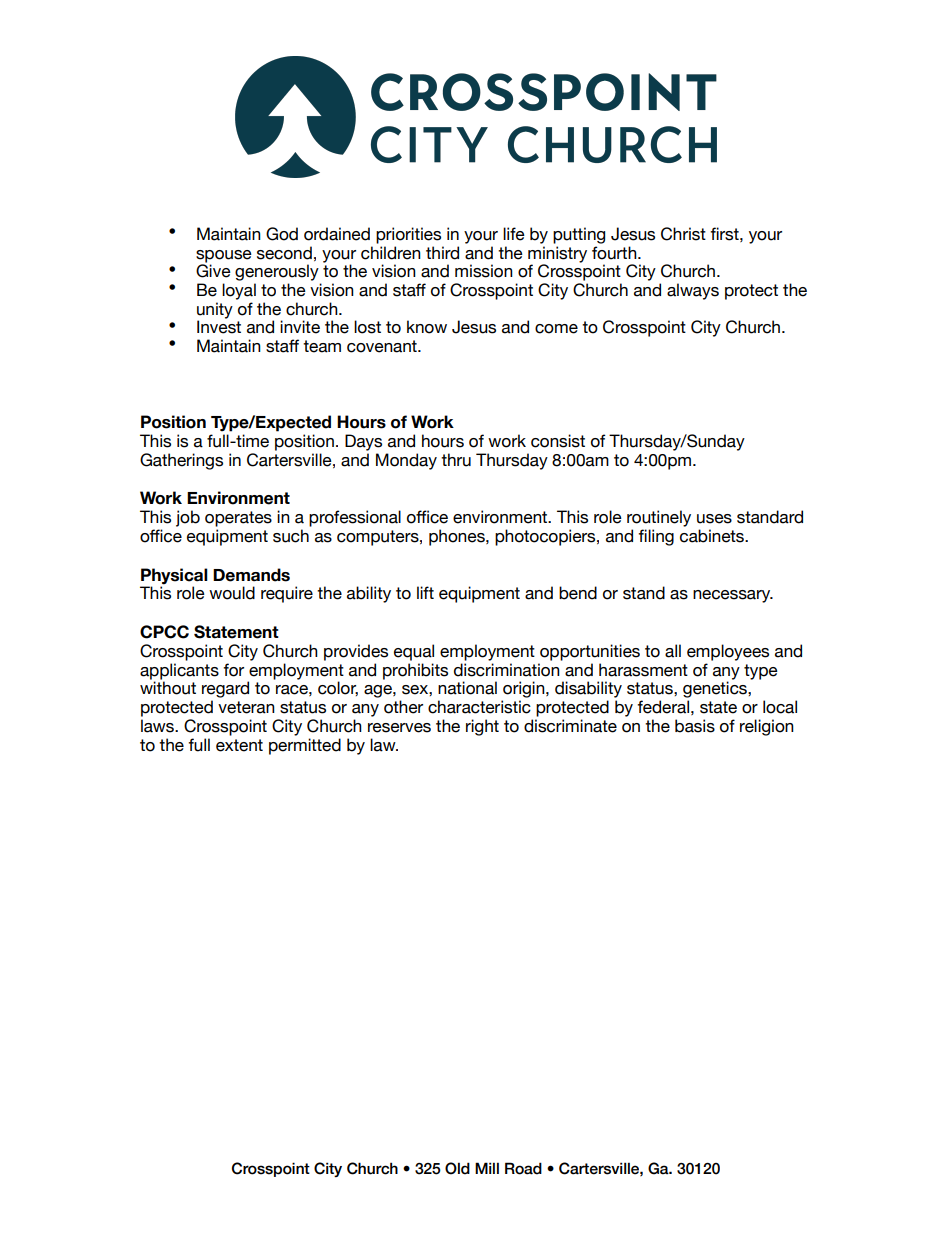 The height and width of the image is (1233, 952). Describe the element at coordinates (251, 575) in the image. I see `Demands` at that location.
